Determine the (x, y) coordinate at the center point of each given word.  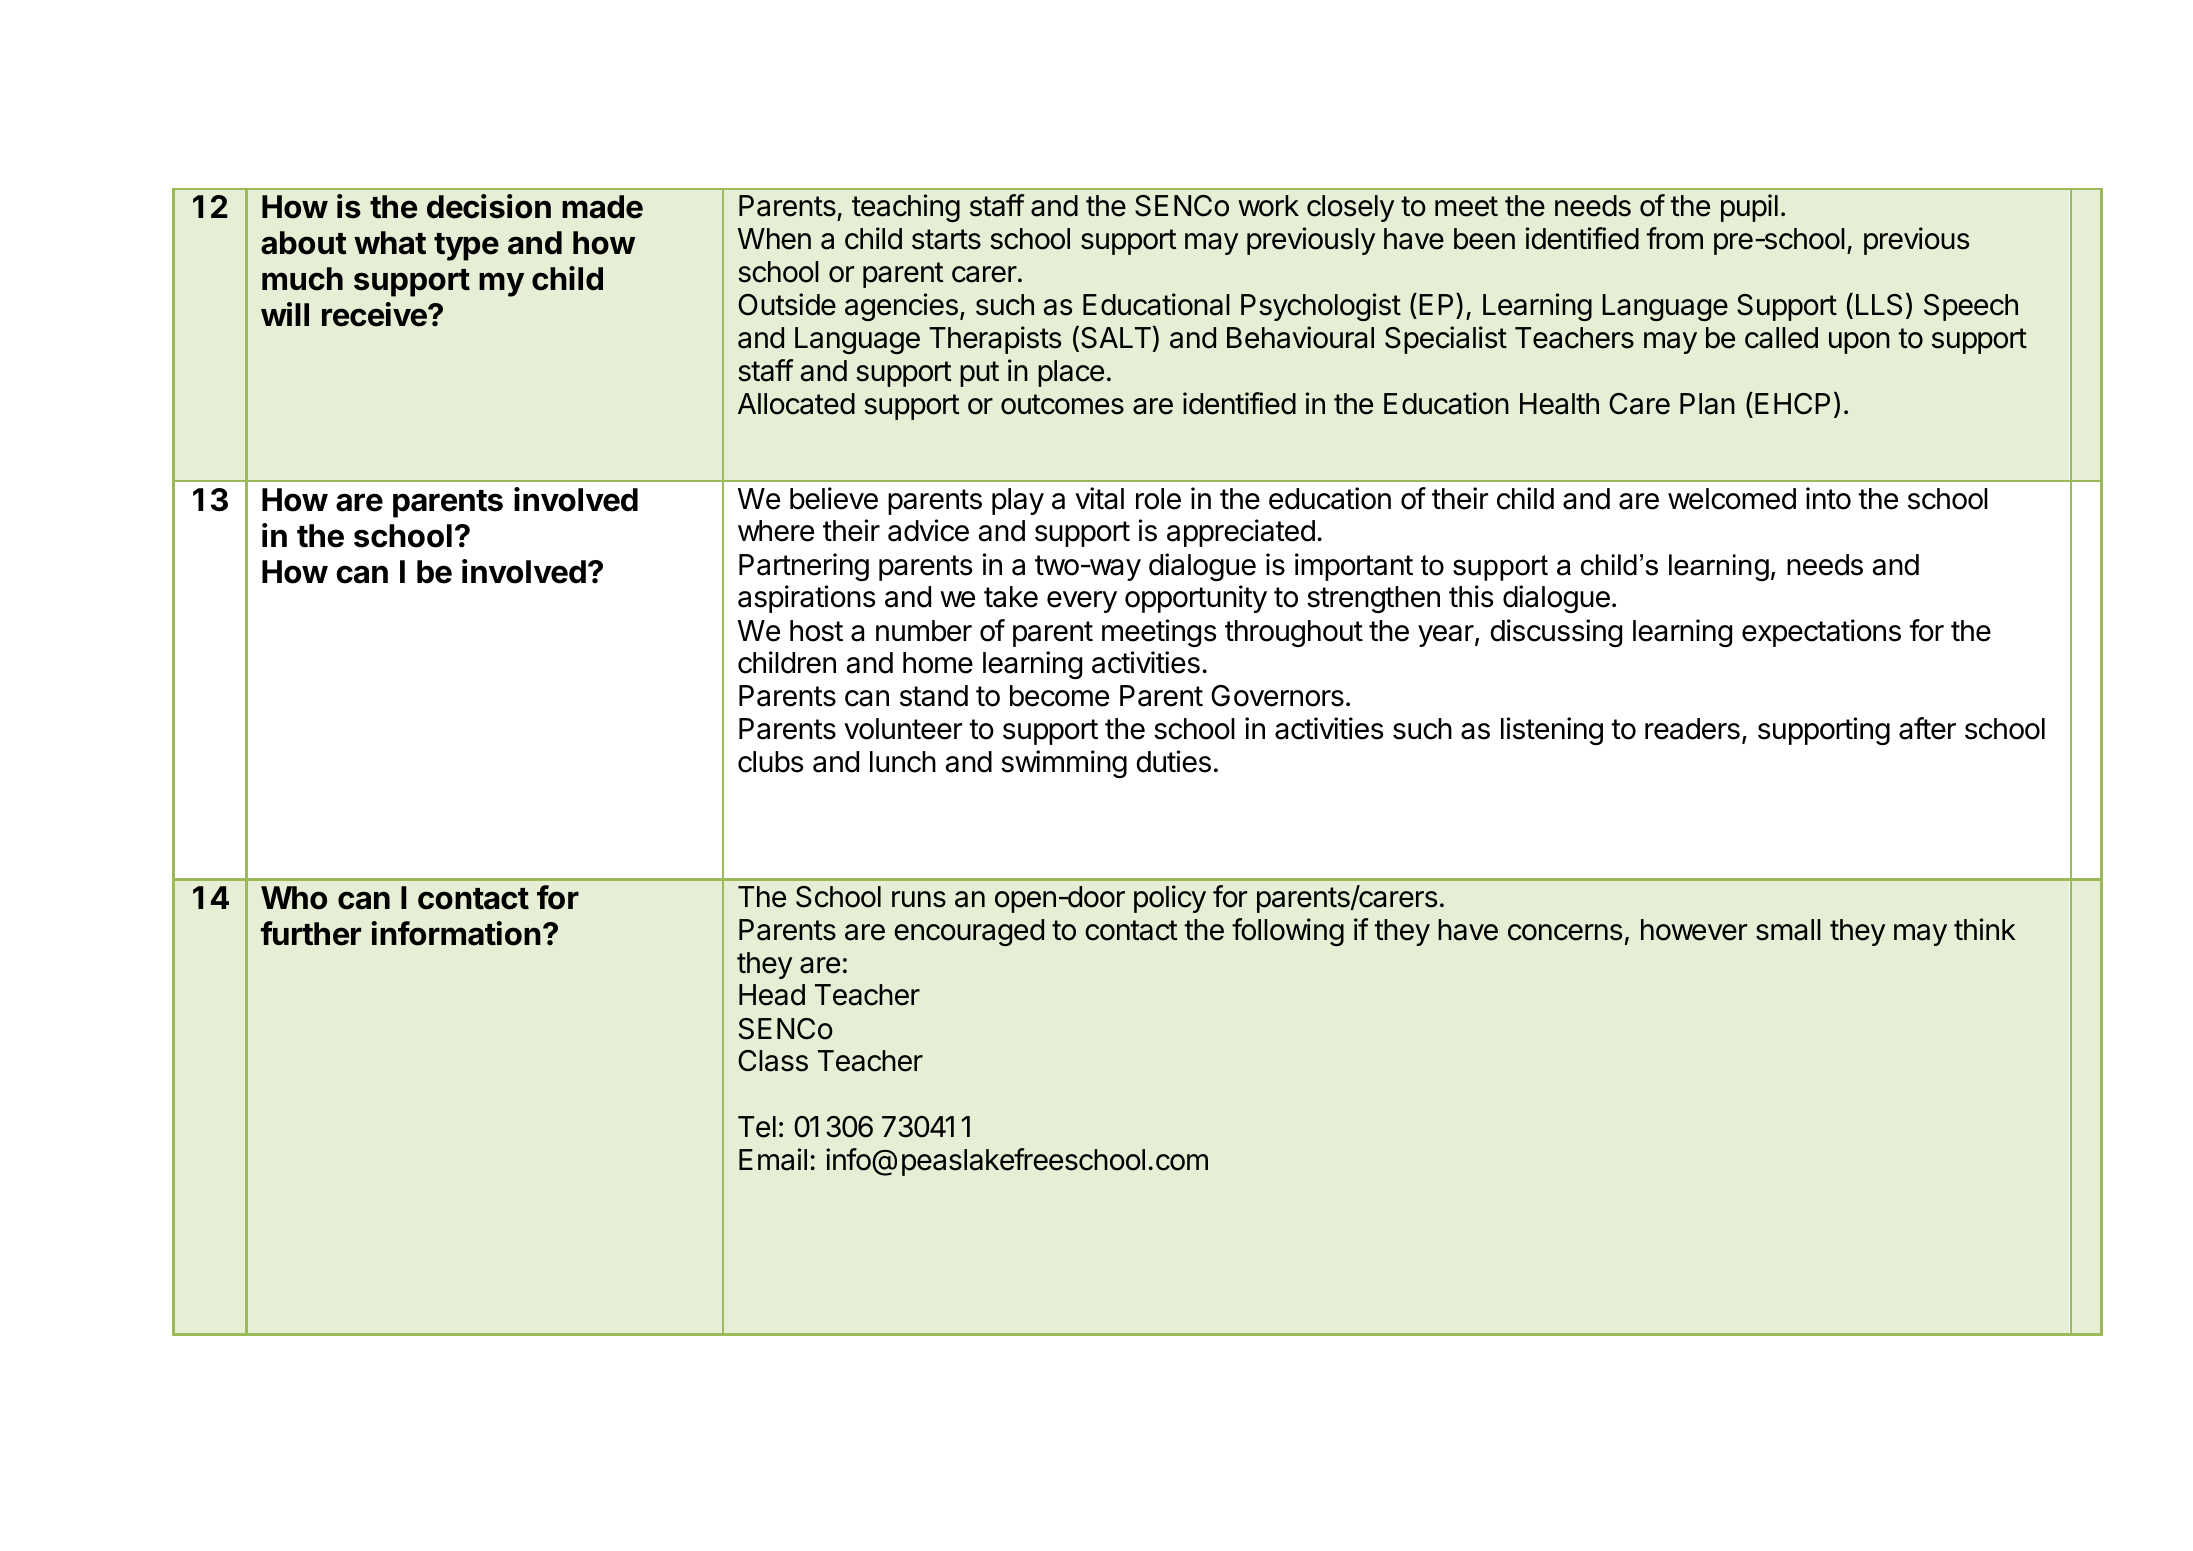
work (1268, 206)
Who (294, 898)
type (466, 247)
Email (773, 1159)
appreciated (1241, 533)
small (1788, 930)
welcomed (1732, 499)
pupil (1749, 208)
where (776, 531)
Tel (757, 1127)
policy (1170, 899)
